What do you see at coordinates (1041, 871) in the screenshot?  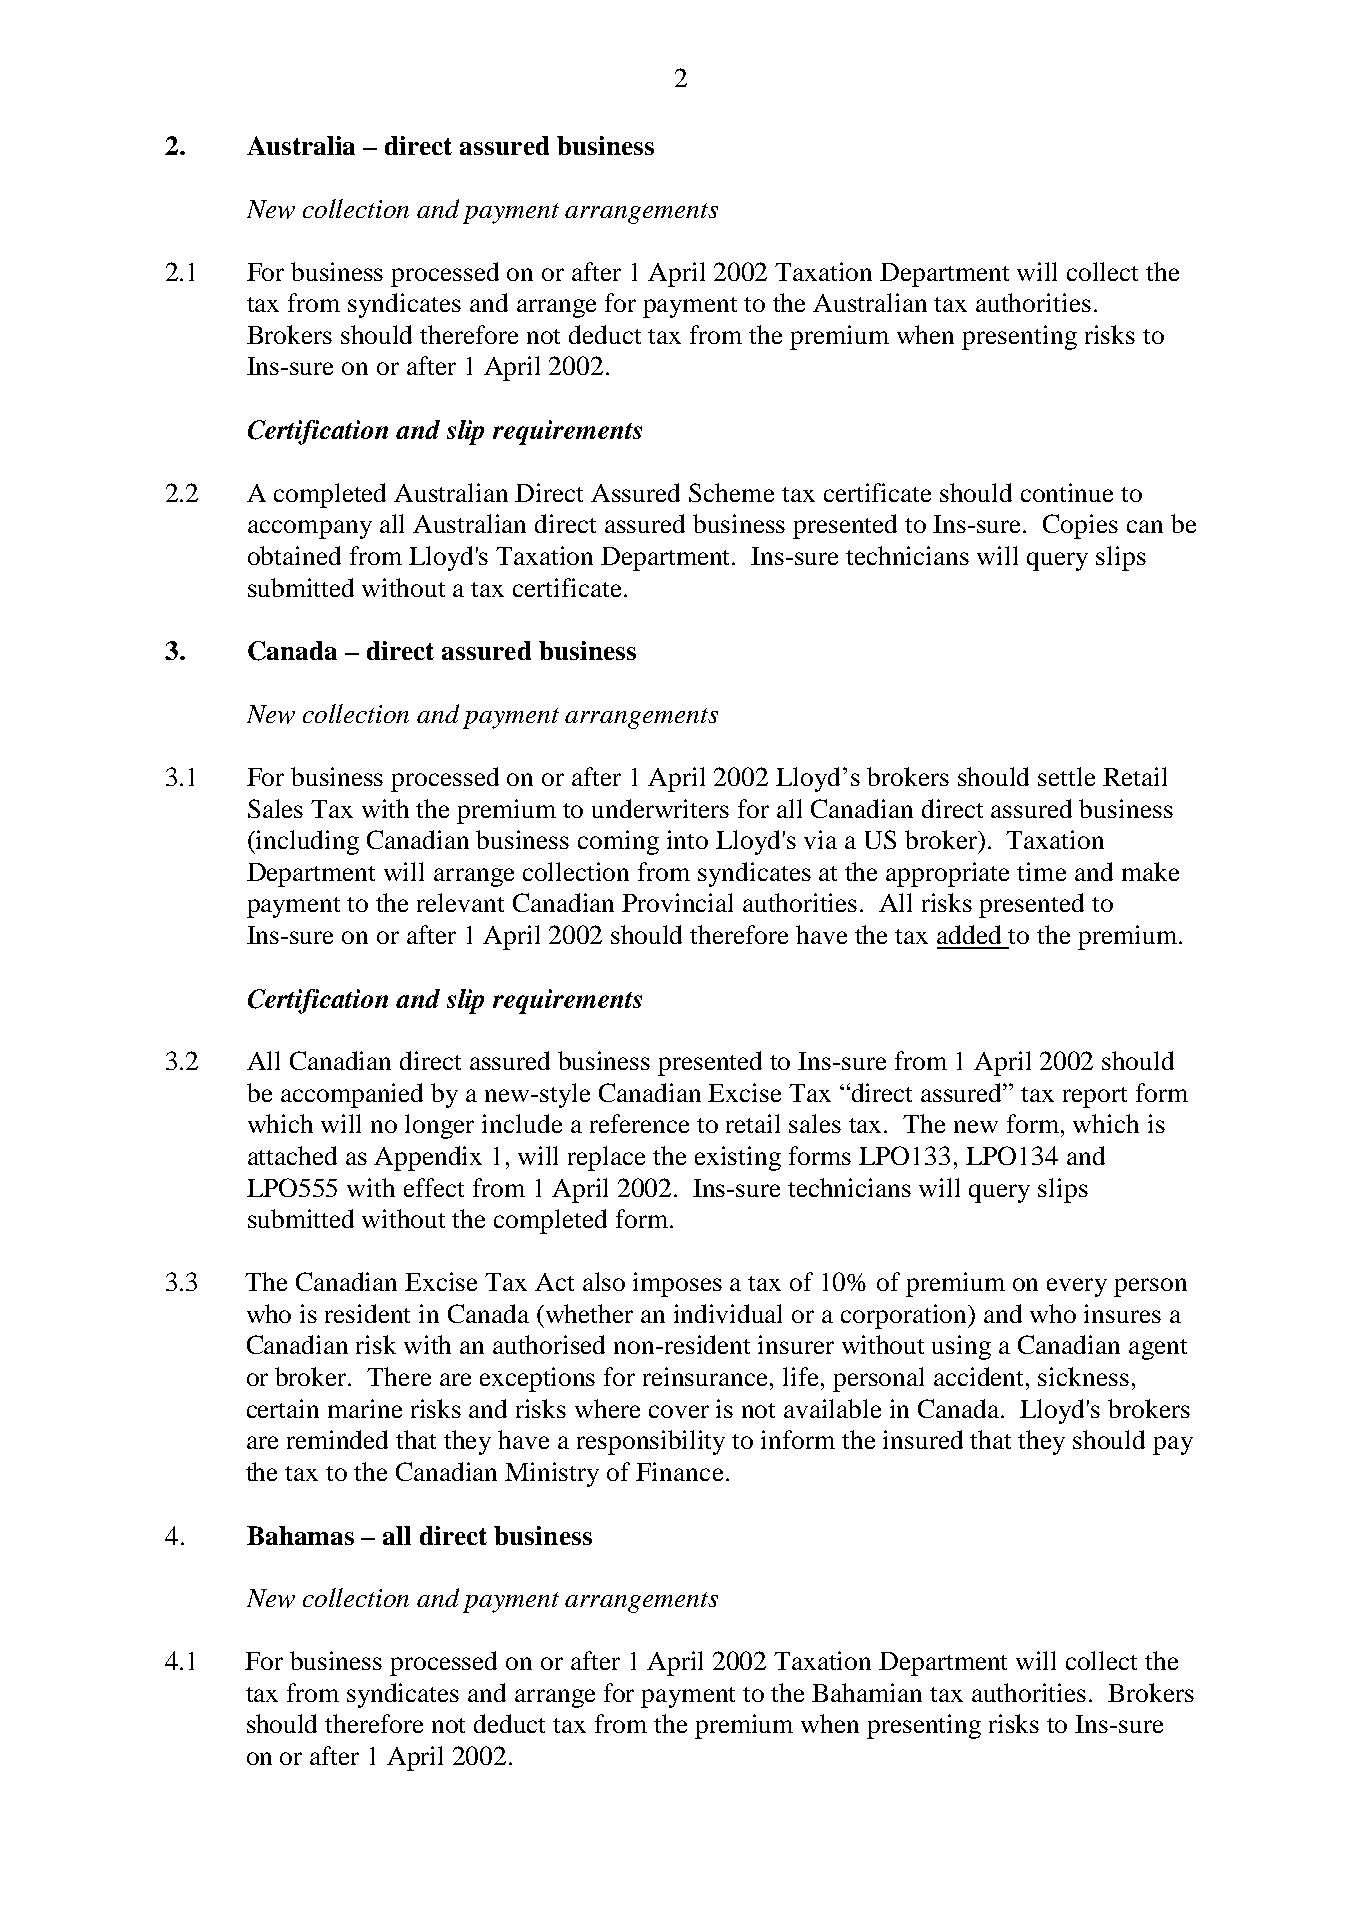 I see `time` at bounding box center [1041, 871].
